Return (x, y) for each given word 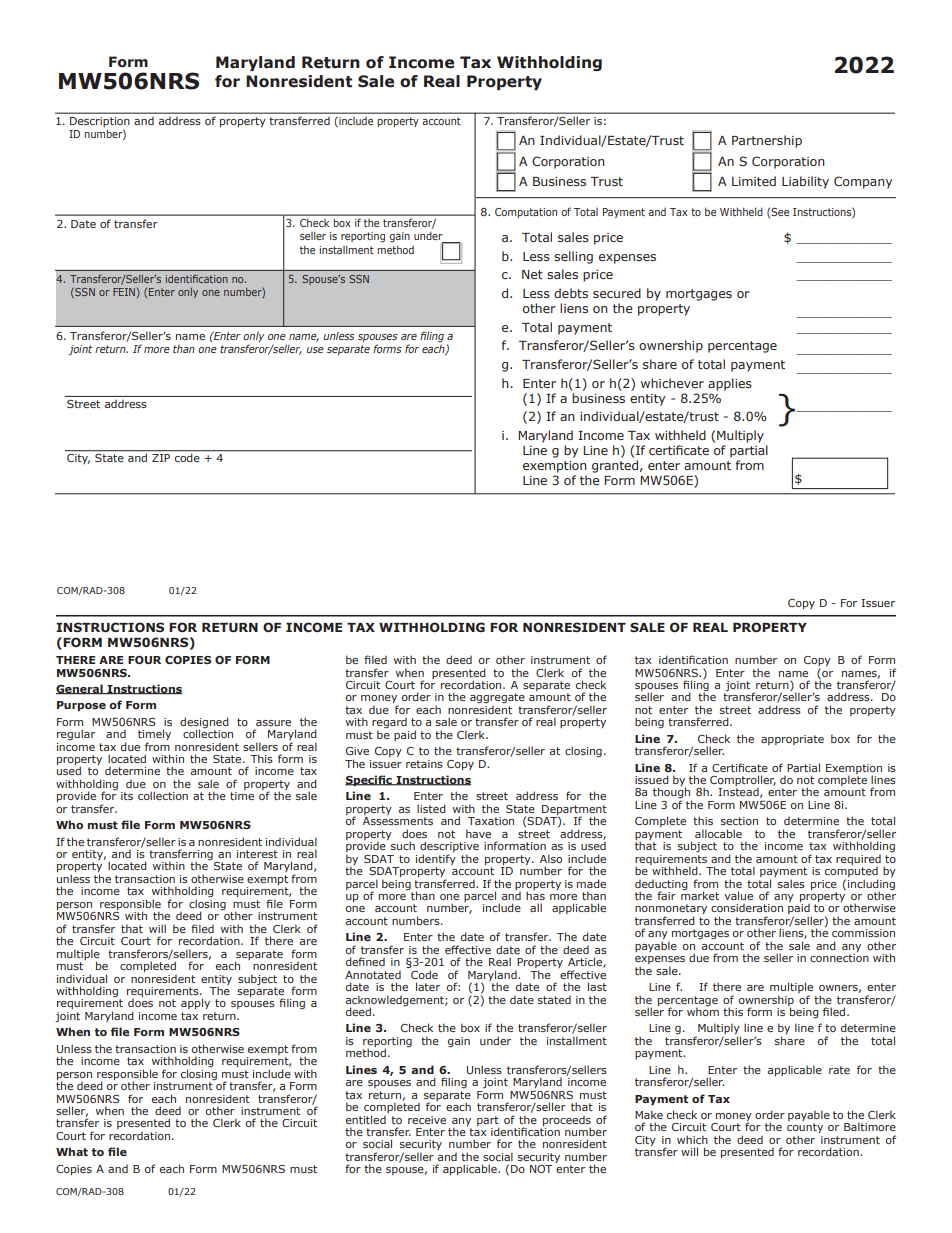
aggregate (497, 698)
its (127, 796)
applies (730, 384)
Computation (526, 213)
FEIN (124, 292)
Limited (754, 181)
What (72, 1151)
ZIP (161, 458)
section (739, 821)
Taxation (491, 821)
